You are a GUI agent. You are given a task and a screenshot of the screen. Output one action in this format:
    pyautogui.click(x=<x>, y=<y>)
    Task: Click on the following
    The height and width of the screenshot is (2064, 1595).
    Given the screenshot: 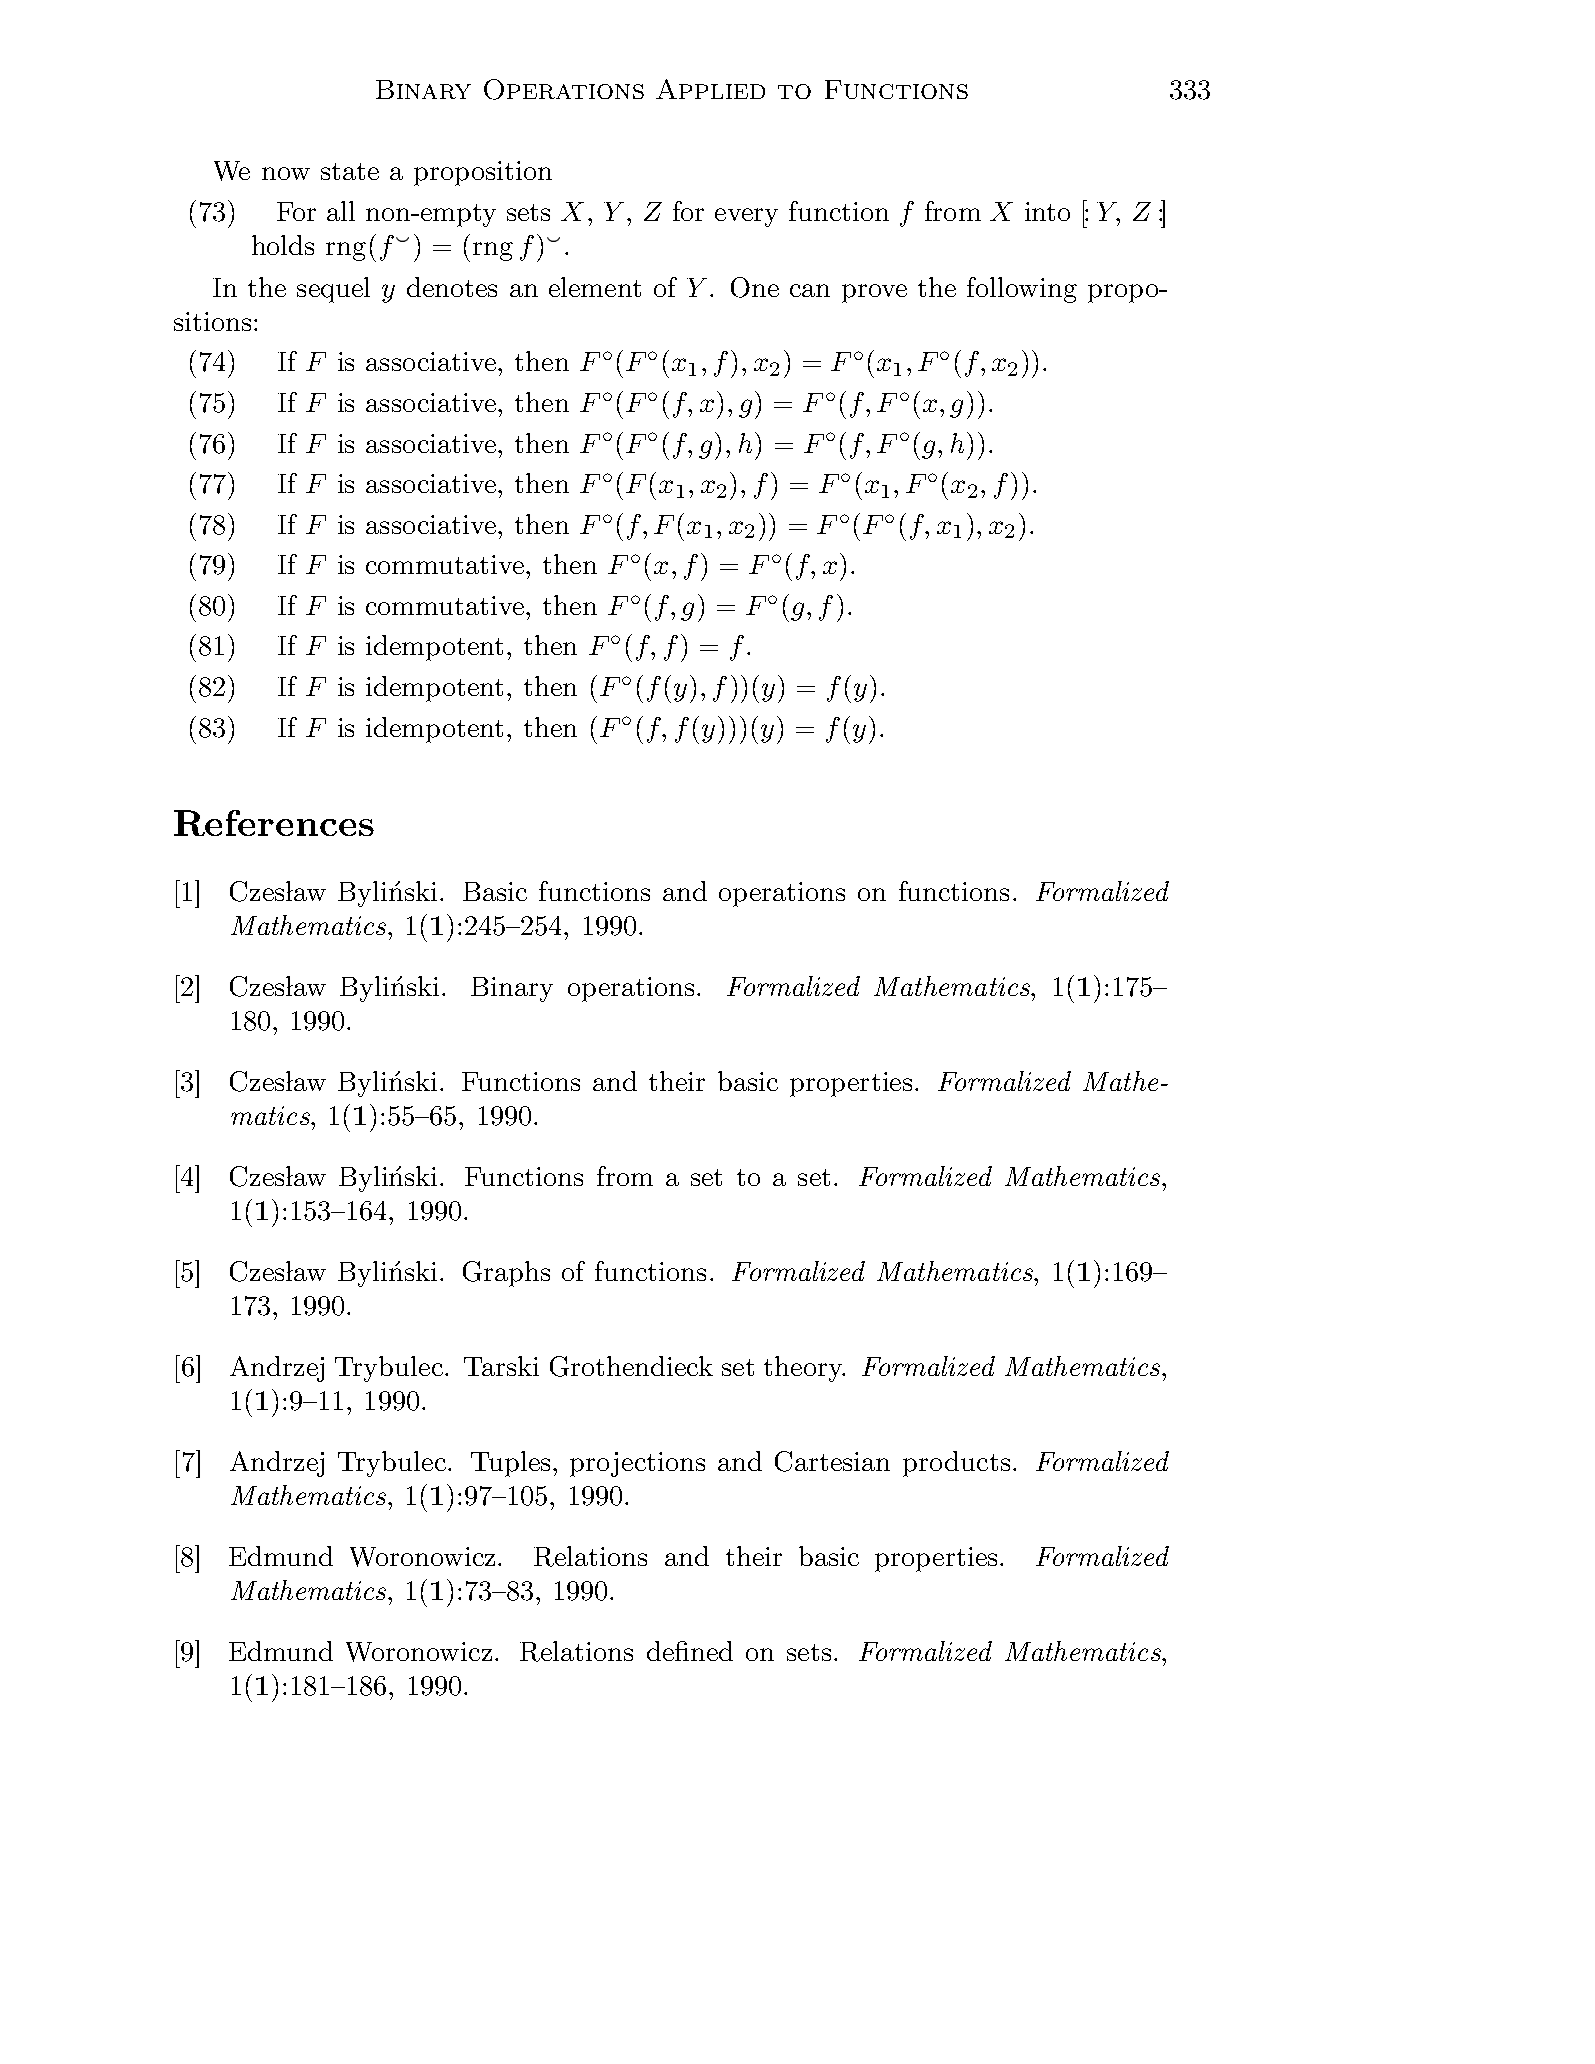 What is the action you would take?
    pyautogui.click(x=1022, y=290)
